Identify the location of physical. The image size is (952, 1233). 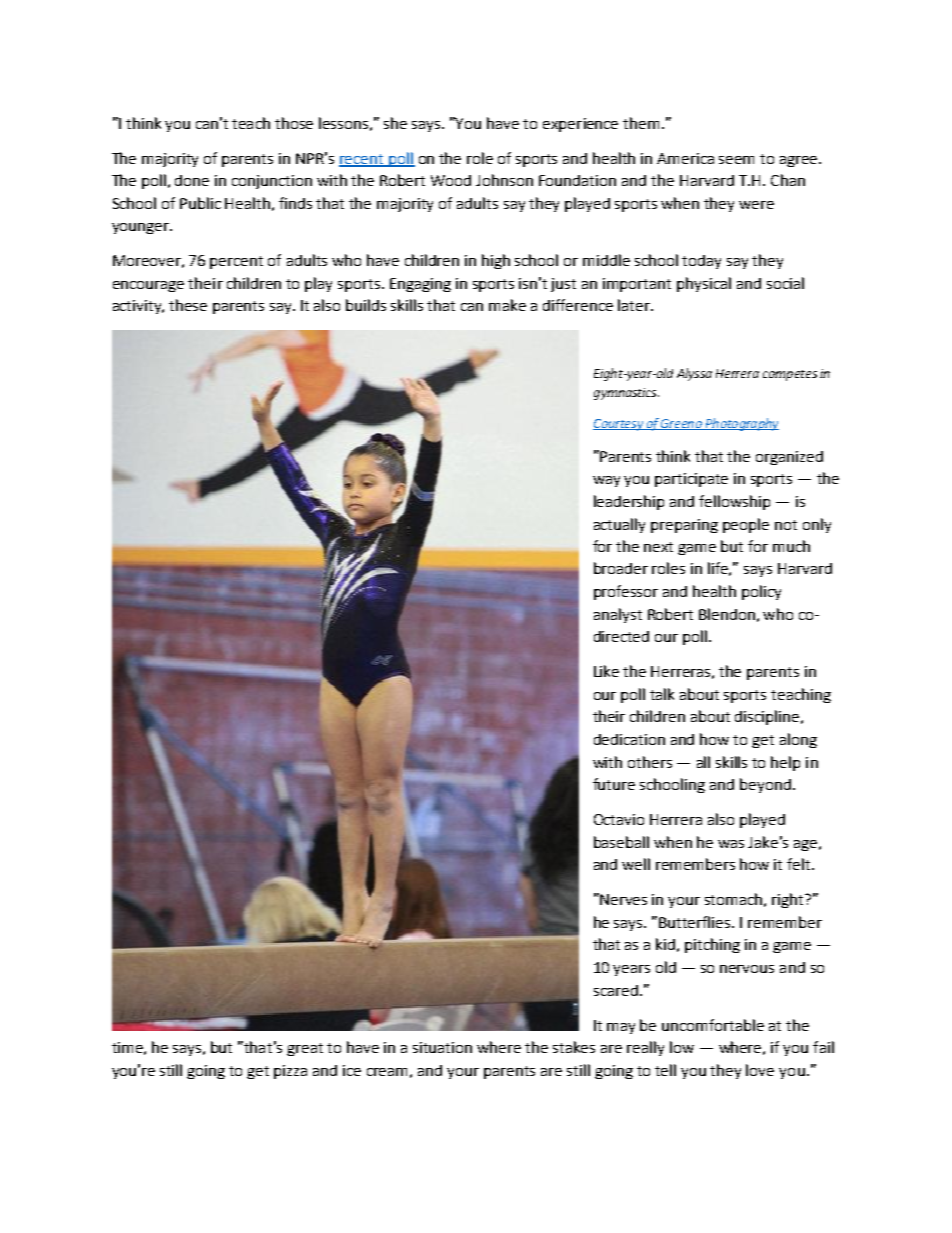
(704, 284).
